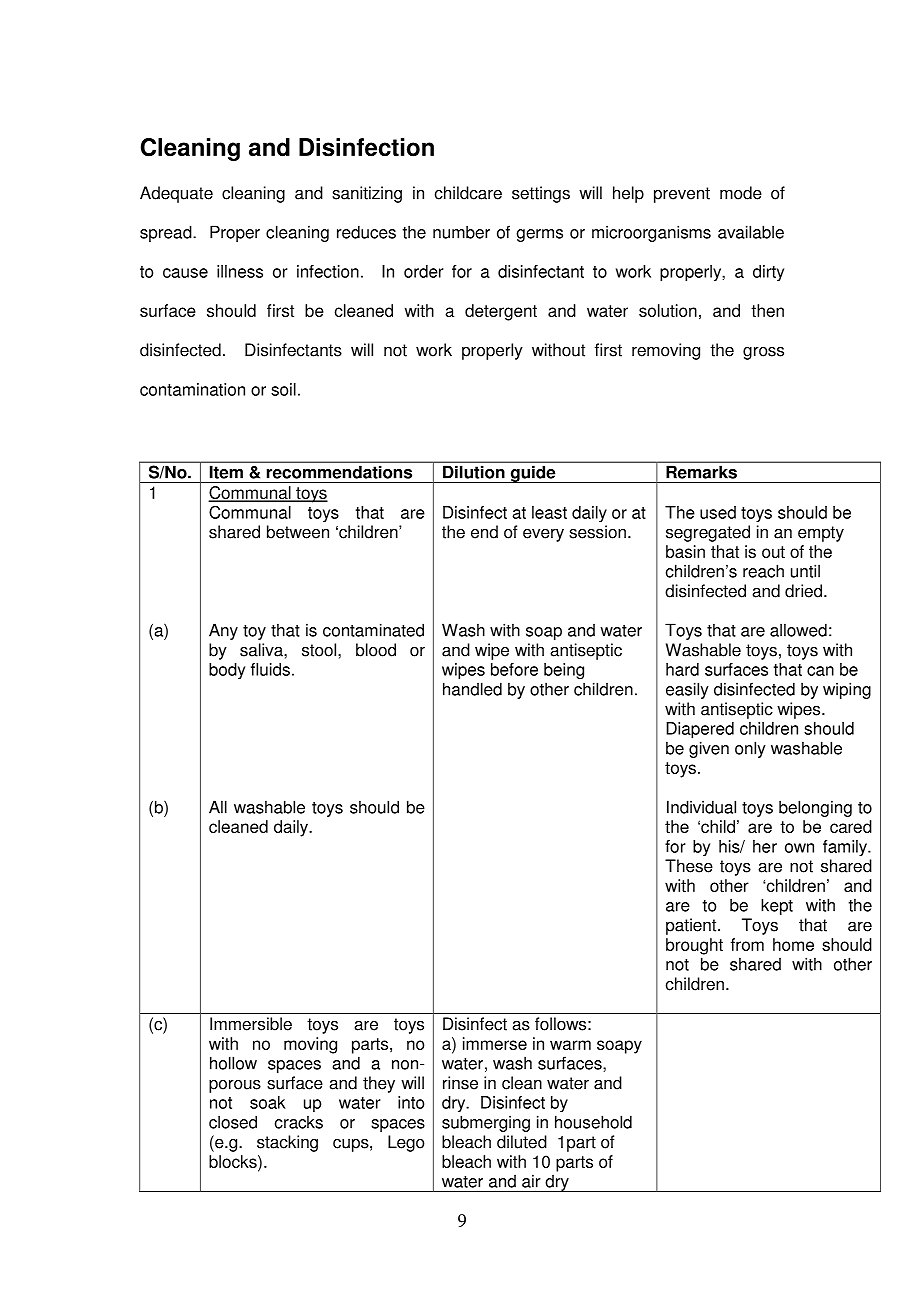  Describe the element at coordinates (689, 866) in the screenshot. I see `These` at that location.
